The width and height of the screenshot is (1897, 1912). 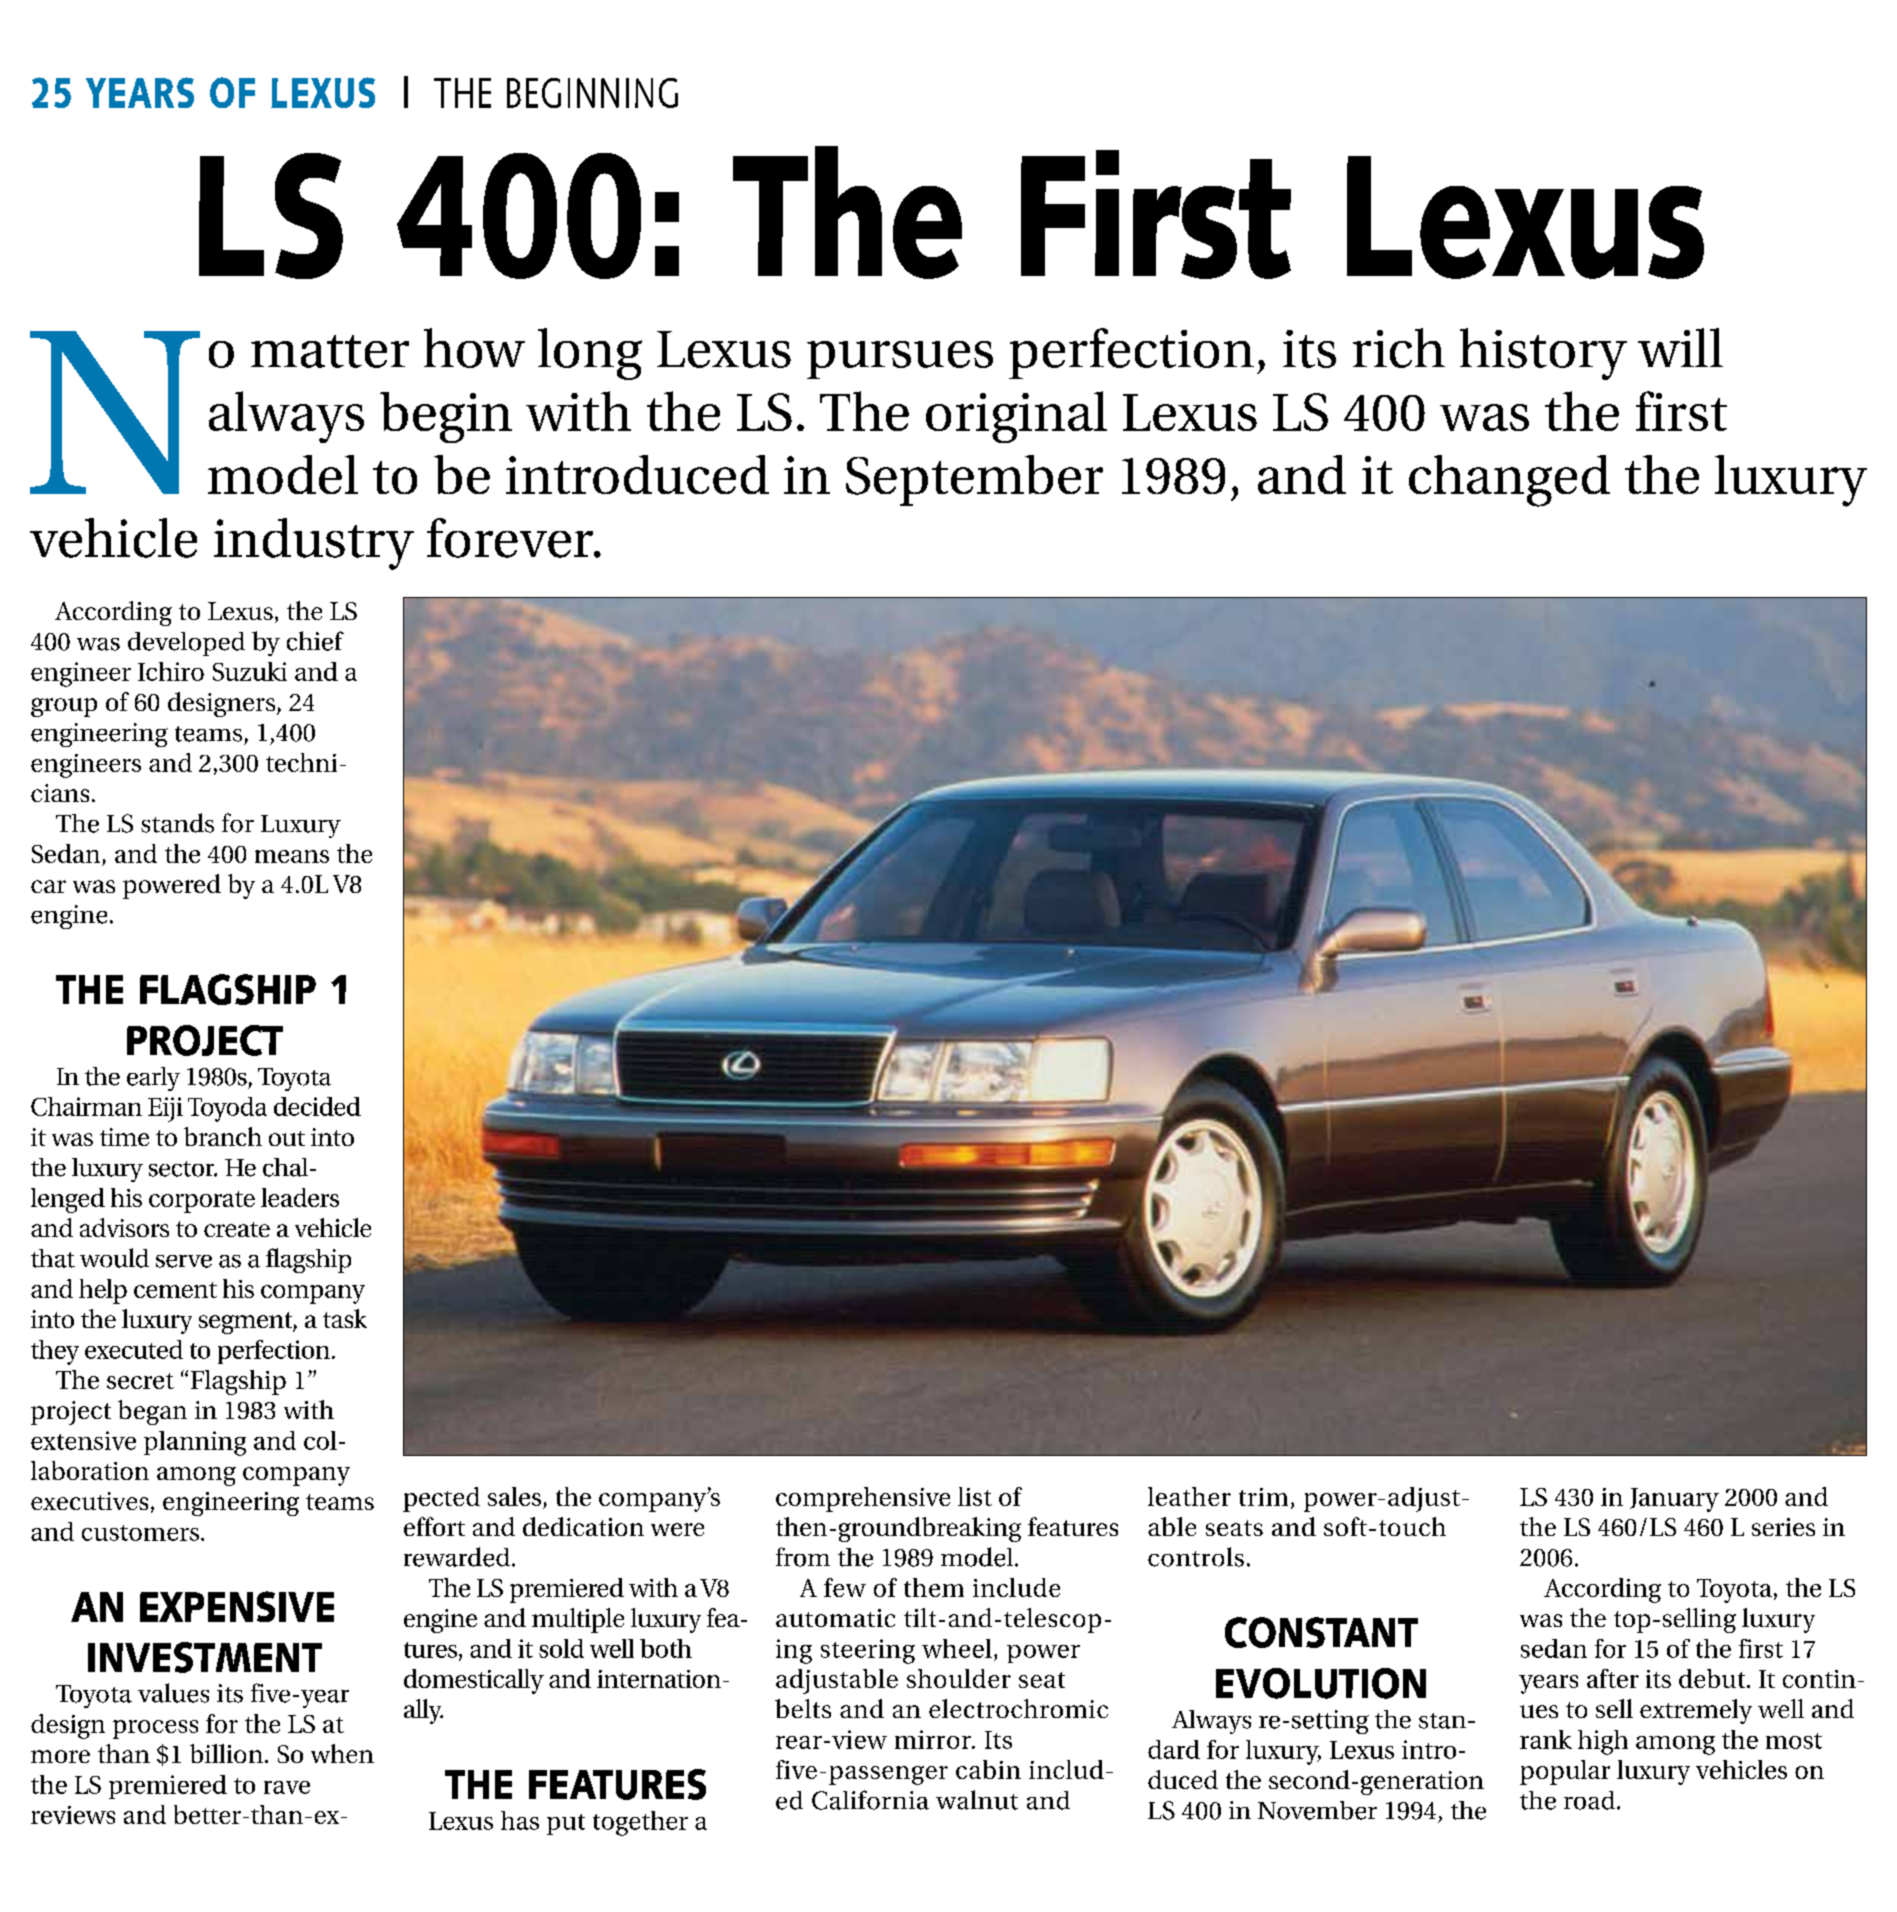 What do you see at coordinates (287, 1138) in the screenshot?
I see `out` at bounding box center [287, 1138].
